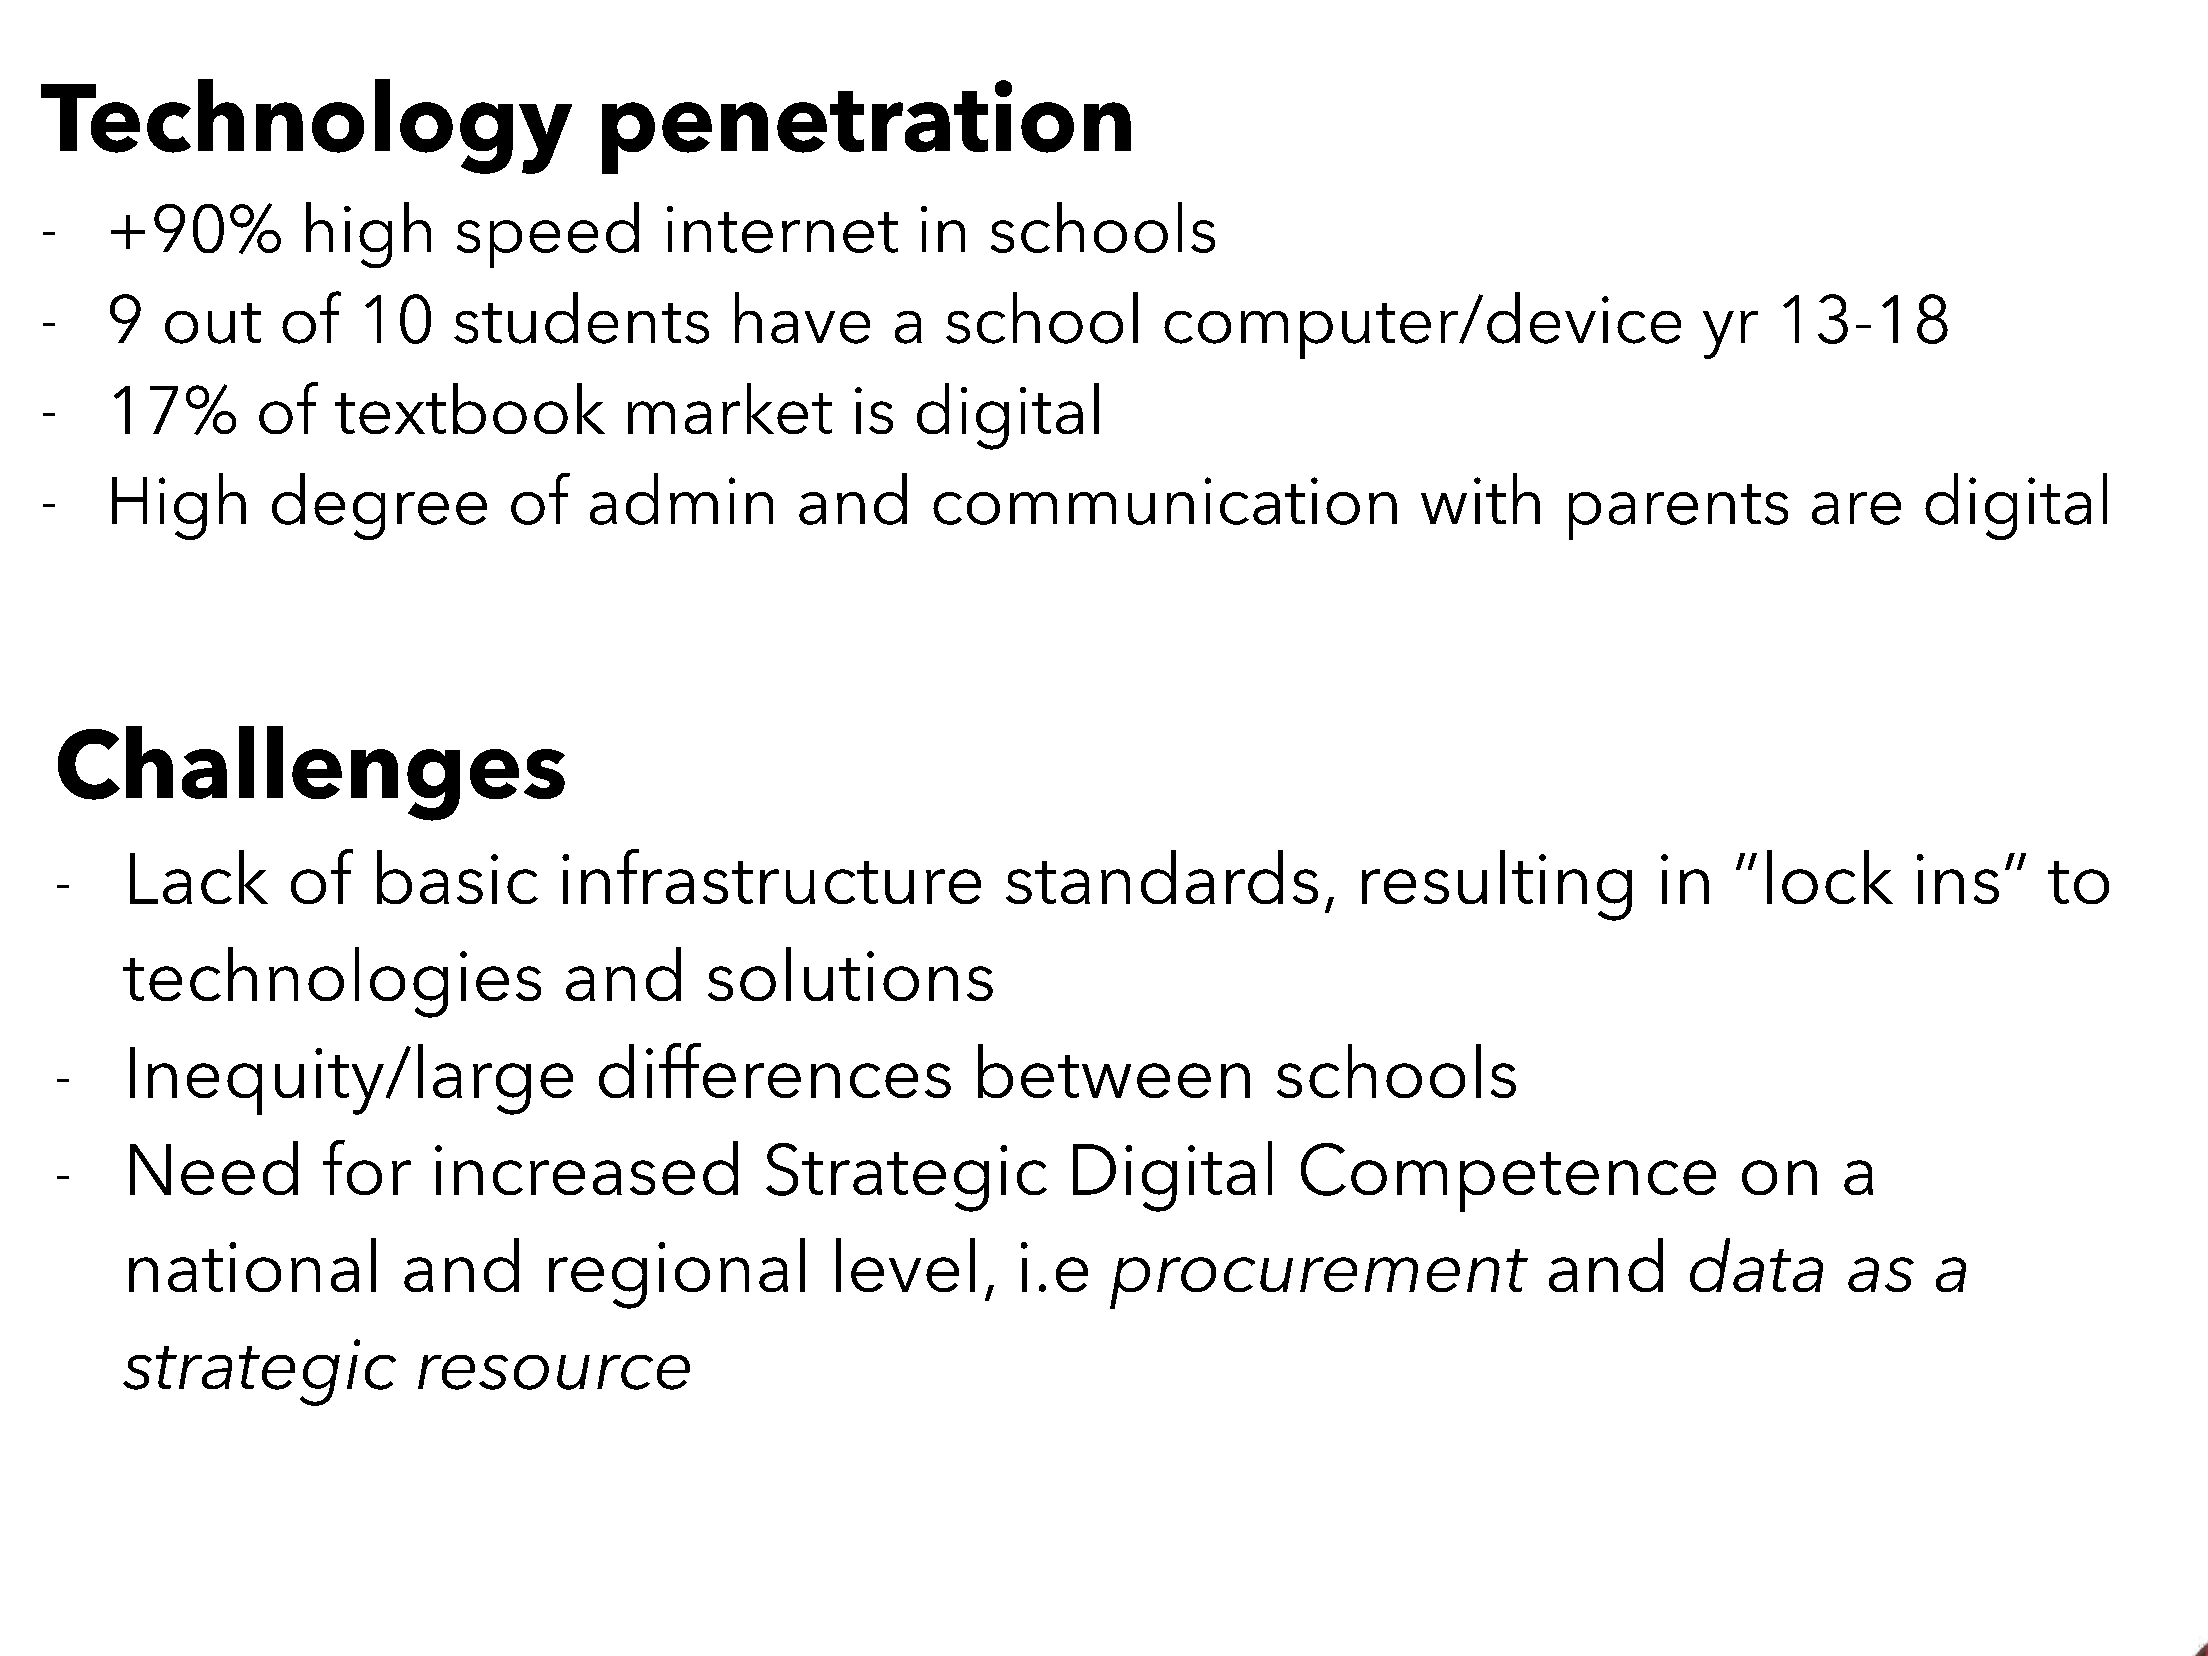 The image size is (2208, 1656). I want to click on technologies, so click(332, 982).
